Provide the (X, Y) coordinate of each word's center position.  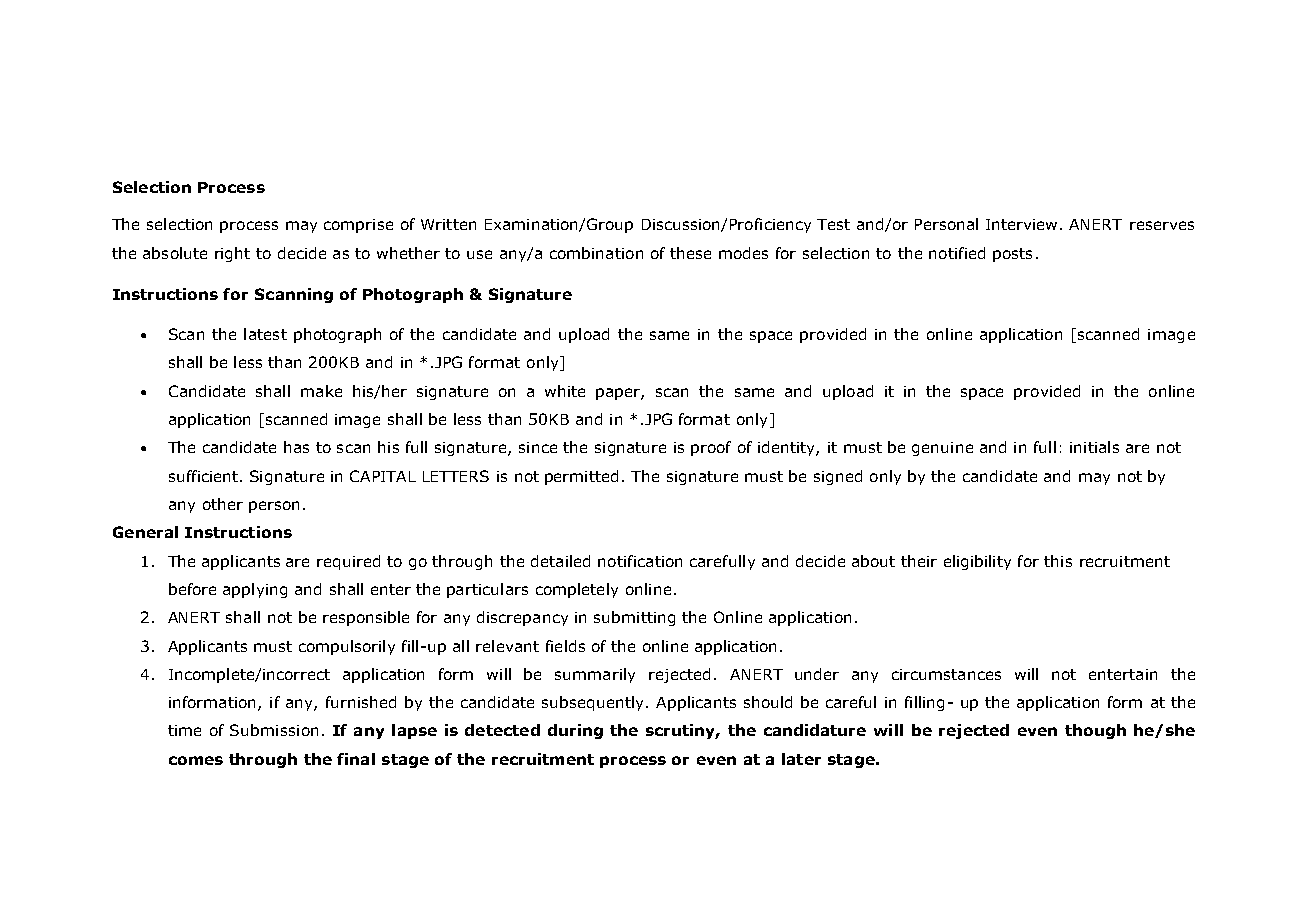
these (690, 253)
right (232, 254)
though (1095, 731)
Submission (274, 730)
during (575, 731)
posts (1012, 255)
